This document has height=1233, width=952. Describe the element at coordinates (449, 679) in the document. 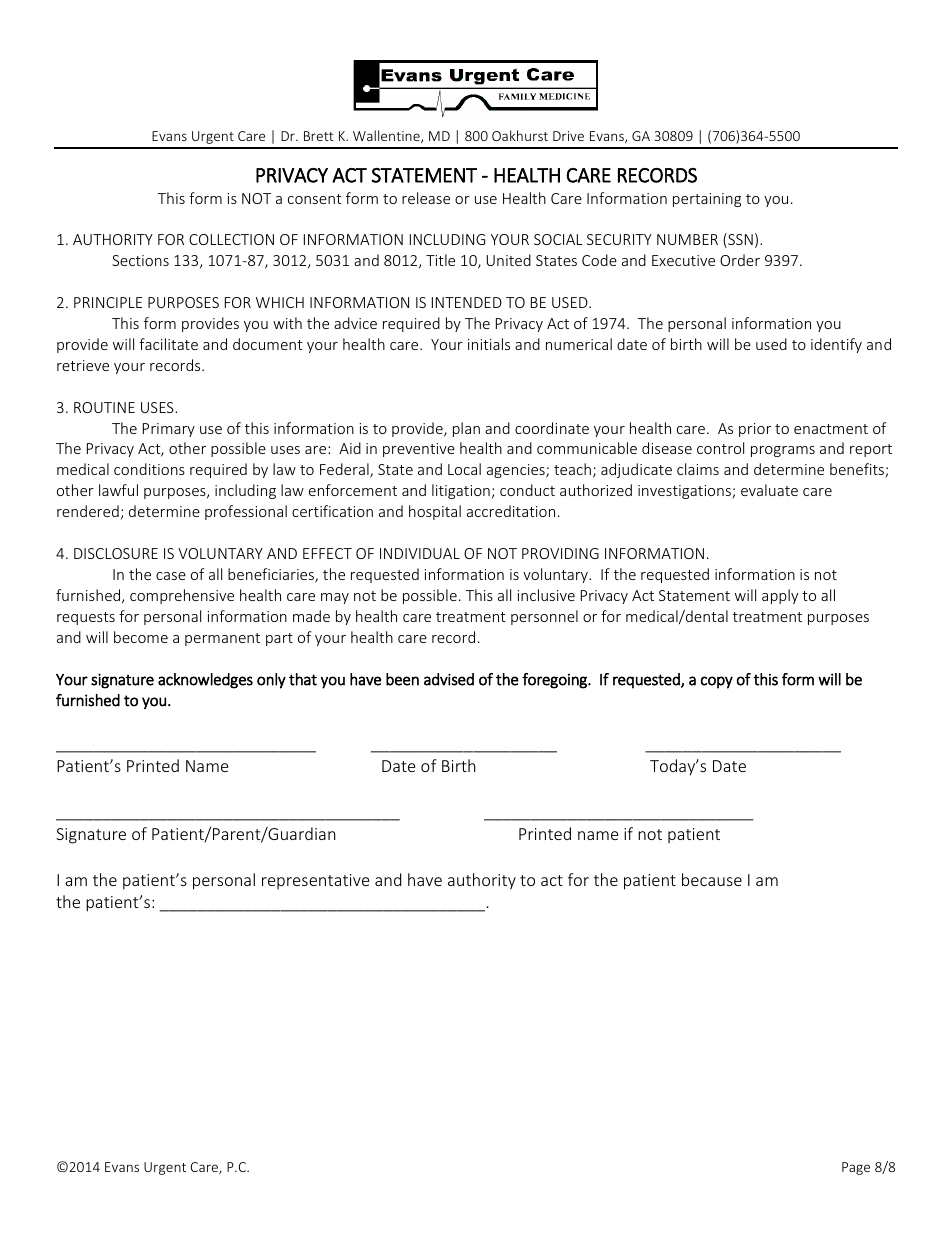

I see `advised` at that location.
